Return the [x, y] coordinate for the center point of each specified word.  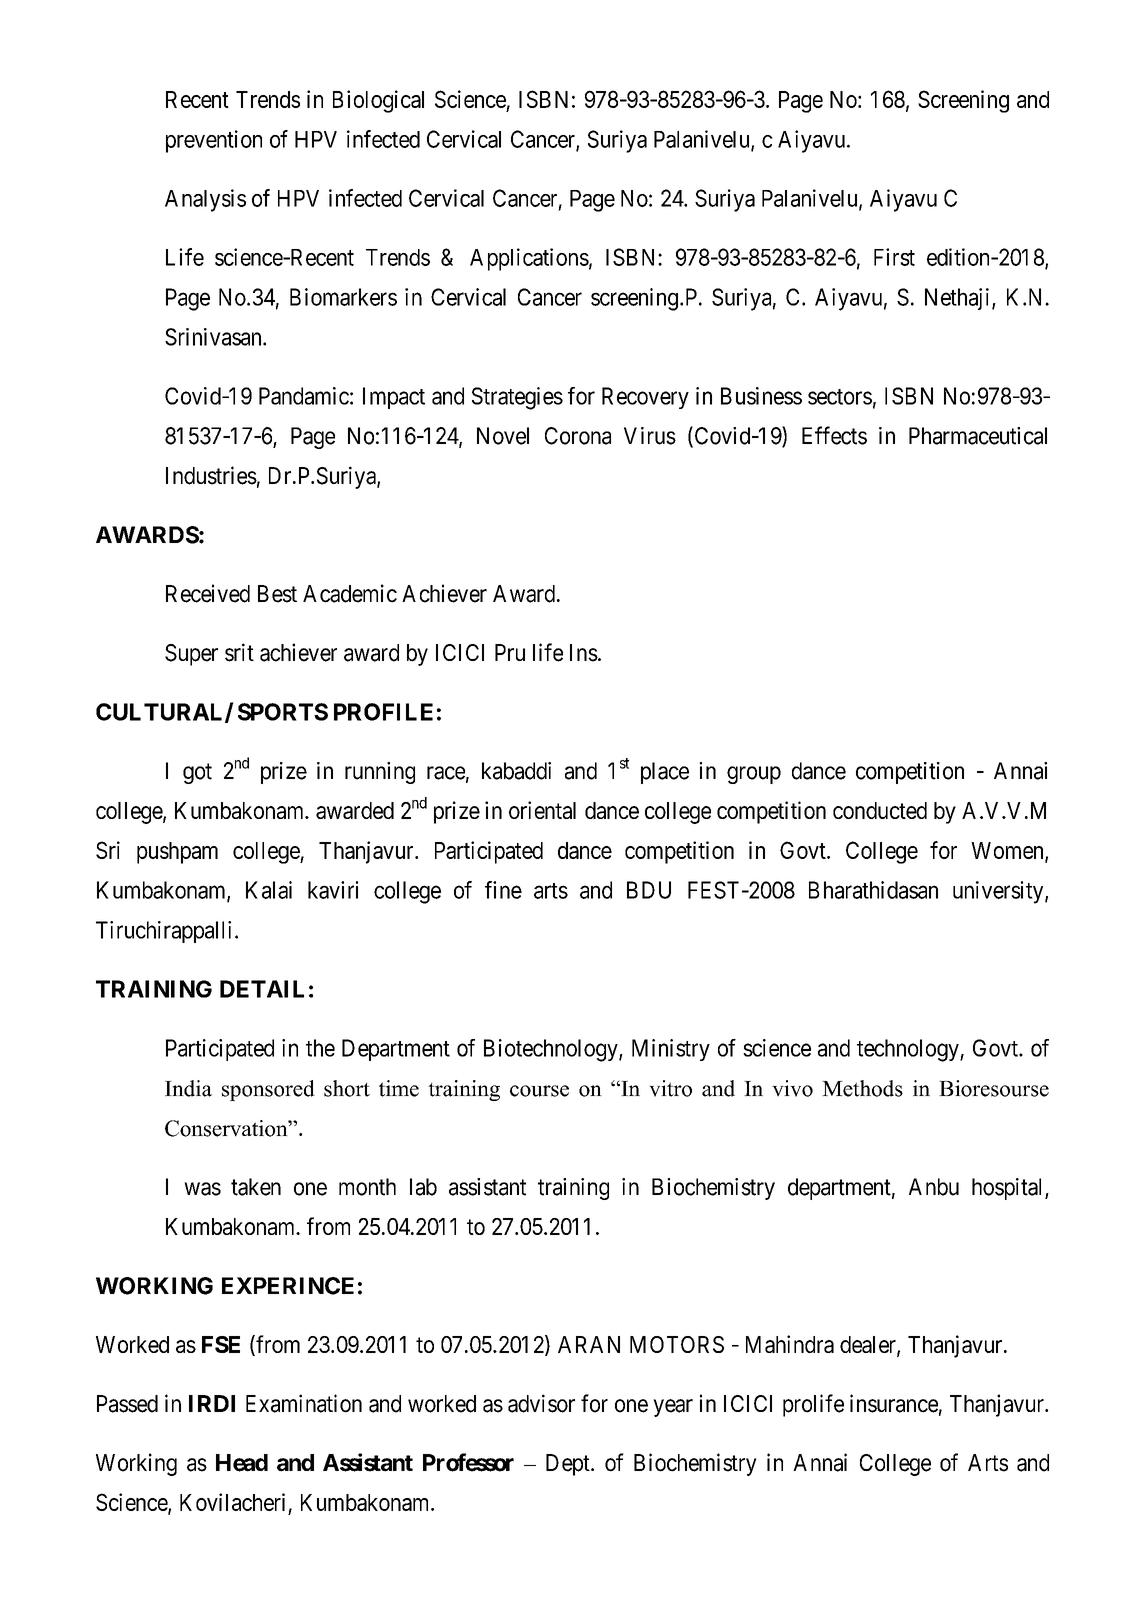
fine [503, 890]
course [539, 1091]
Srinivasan [214, 337]
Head [242, 1463]
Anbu [934, 1187]
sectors [840, 397]
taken [256, 1187]
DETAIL [262, 989]
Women [1008, 851]
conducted [880, 810]
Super [191, 655]
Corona [578, 436]
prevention [214, 141]
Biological [378, 101]
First [894, 257]
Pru [510, 652]
